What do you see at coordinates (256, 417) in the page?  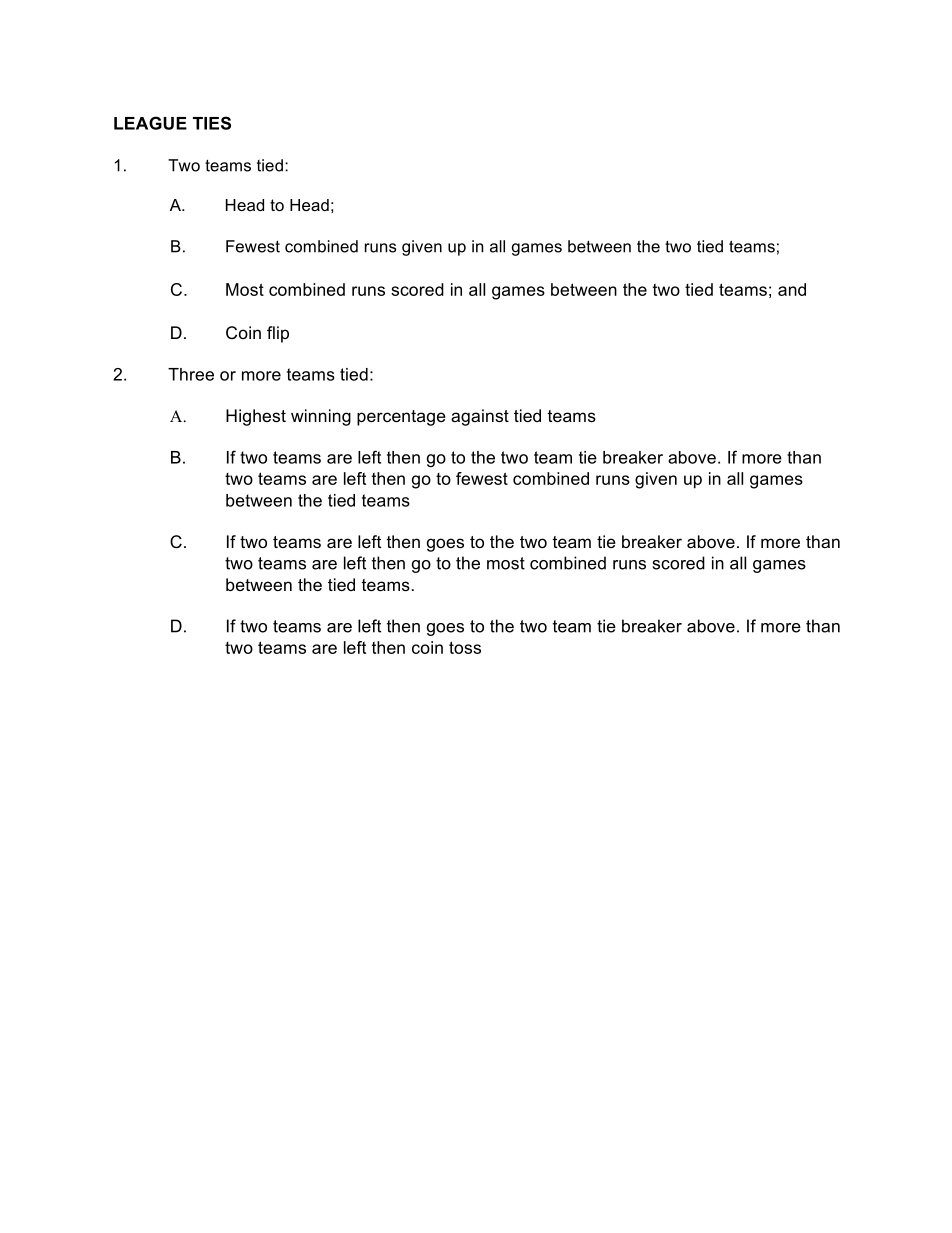 I see `Highest` at bounding box center [256, 417].
